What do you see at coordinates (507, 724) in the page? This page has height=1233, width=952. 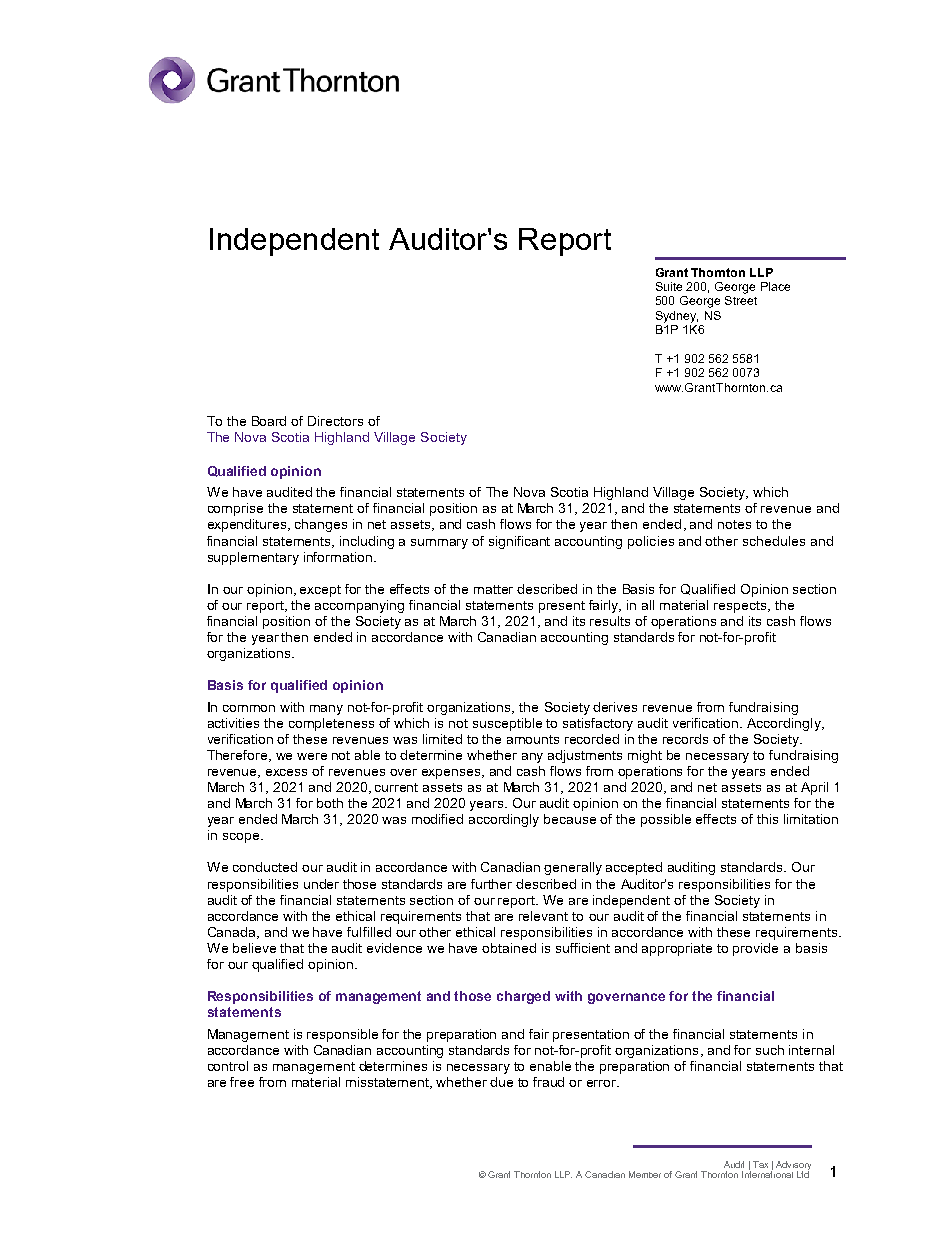 I see `susceptible` at bounding box center [507, 724].
